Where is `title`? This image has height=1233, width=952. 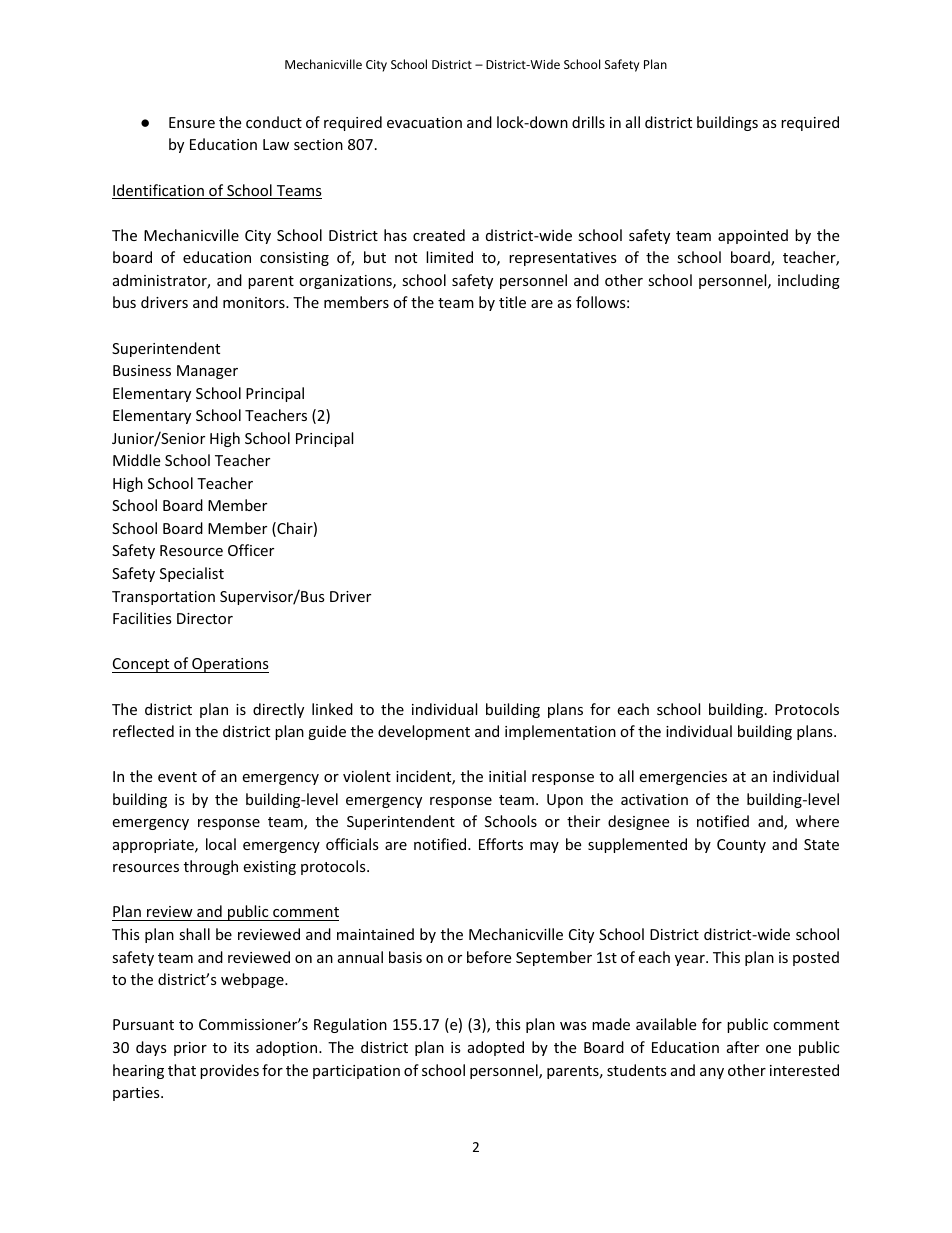
title is located at coordinates (512, 302).
